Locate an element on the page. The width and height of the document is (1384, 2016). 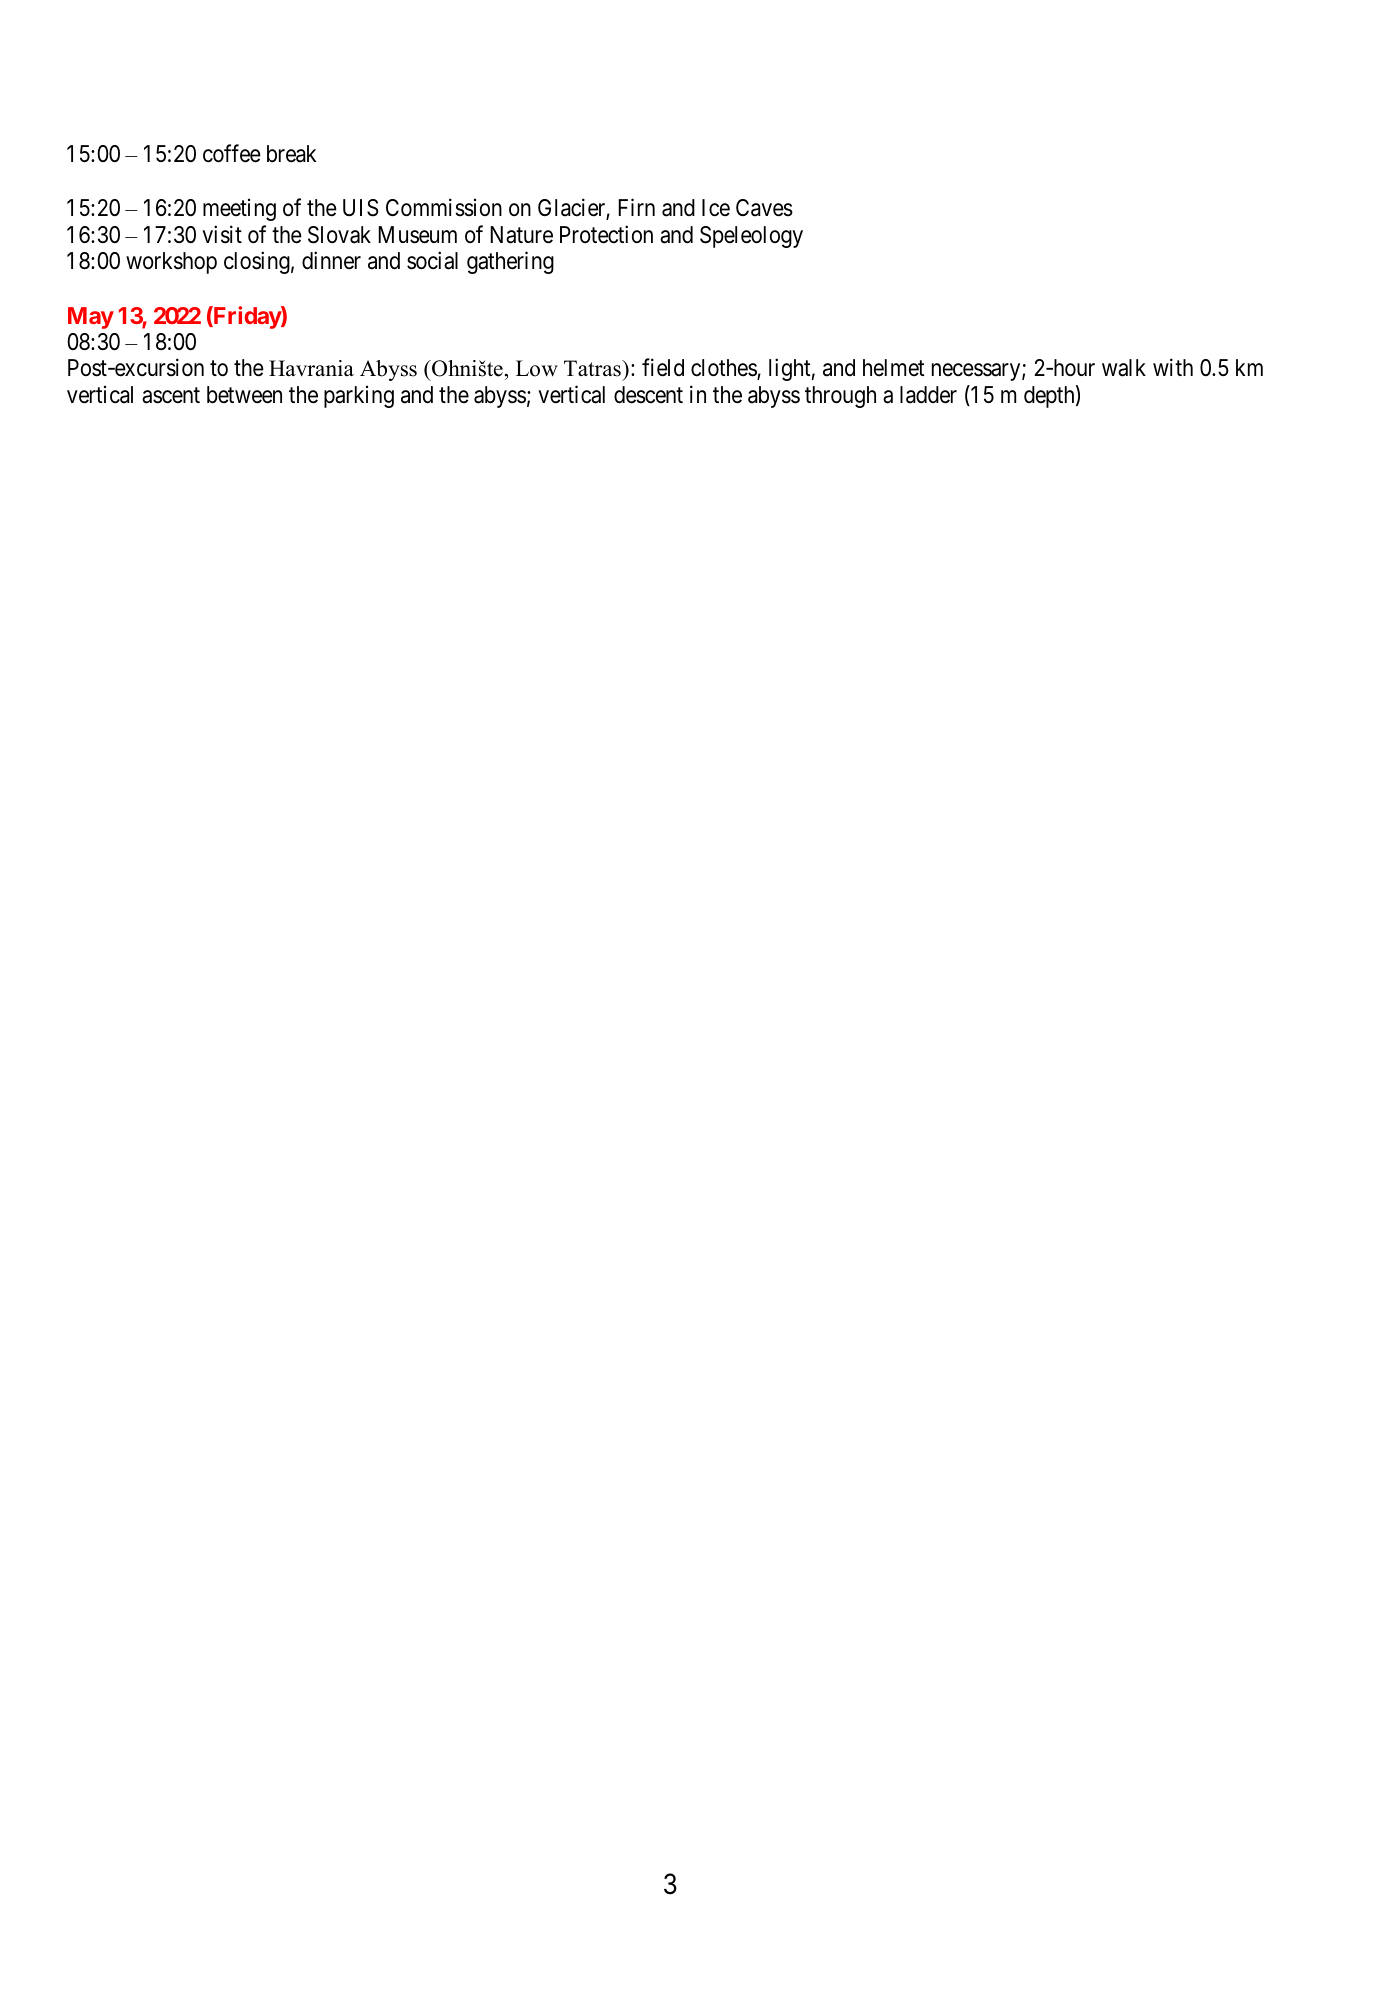
Protection is located at coordinates (606, 234).
